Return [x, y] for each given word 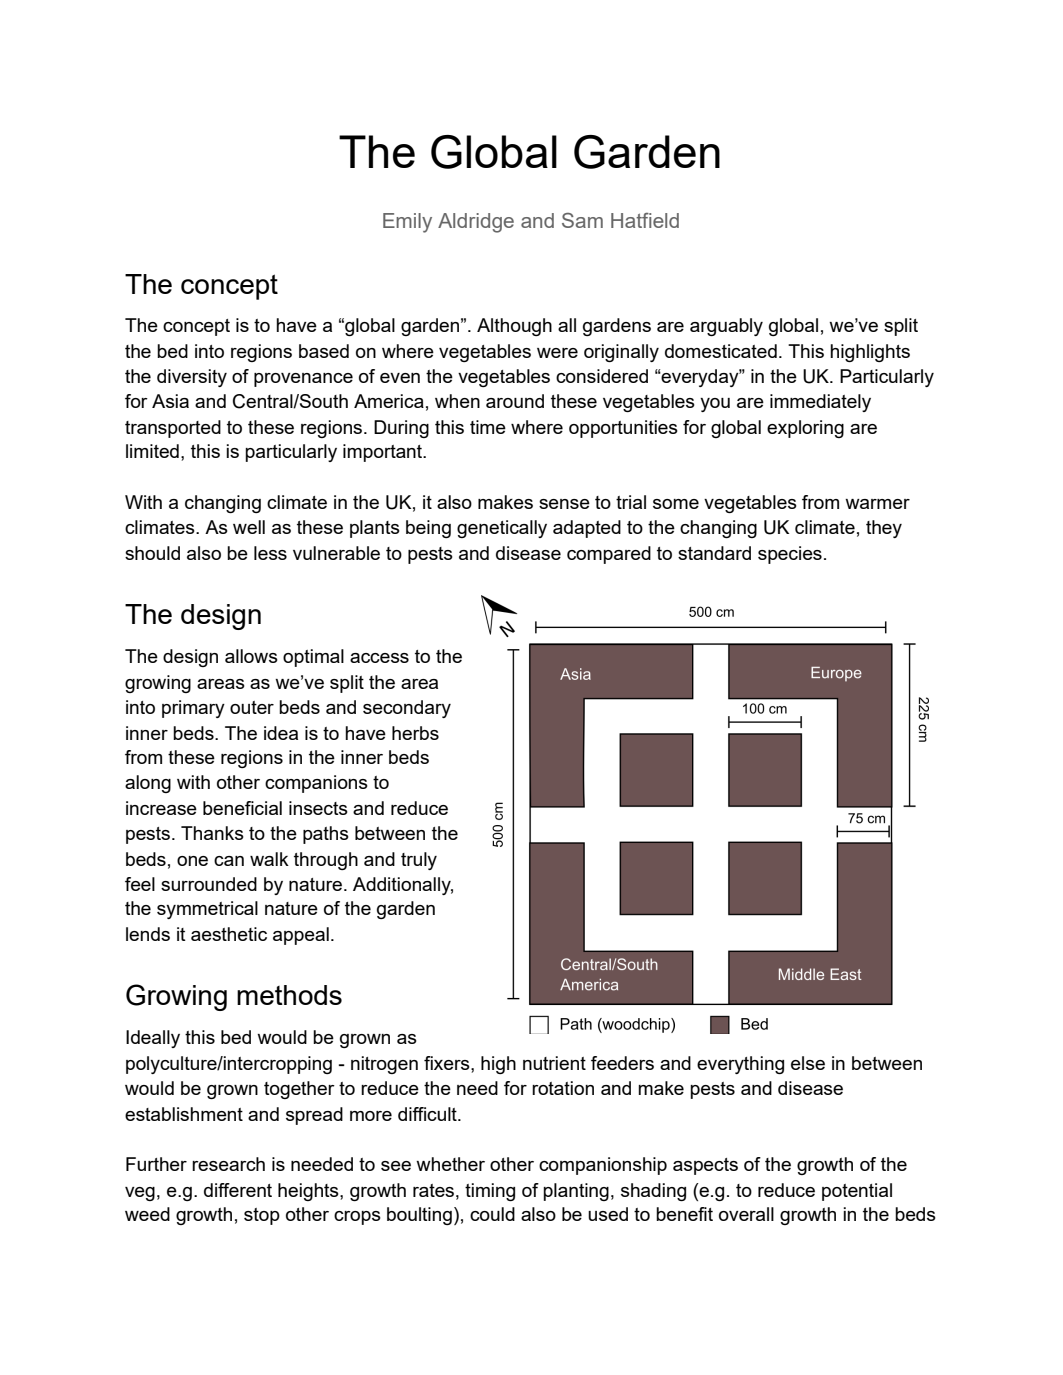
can [229, 861]
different [238, 1190]
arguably [726, 327]
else [808, 1063]
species [790, 555]
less [270, 553]
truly [419, 861]
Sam [582, 220]
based [324, 351]
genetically [502, 529]
